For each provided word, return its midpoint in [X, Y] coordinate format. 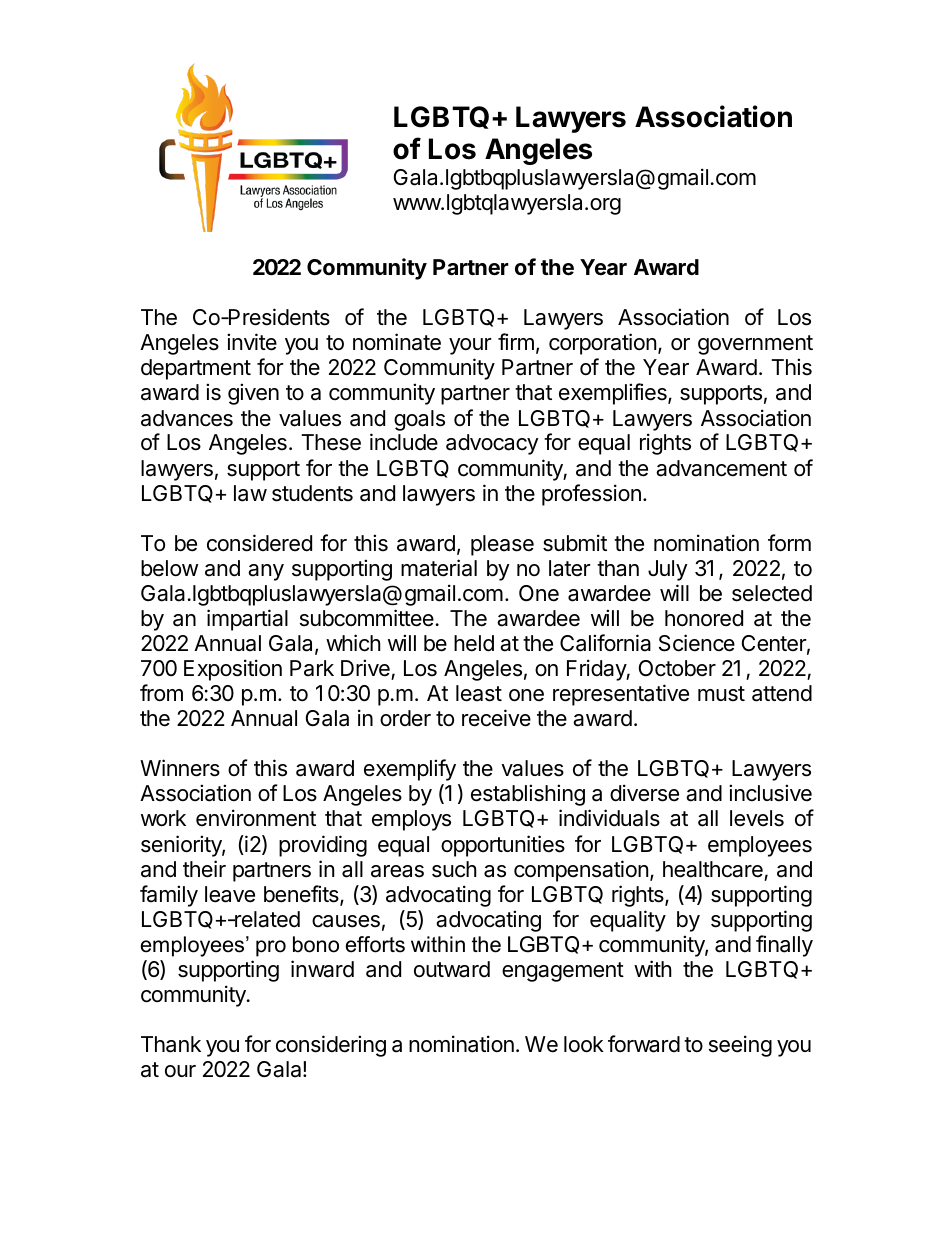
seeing [740, 1046]
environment [256, 818]
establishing [528, 795]
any [266, 572]
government [755, 345]
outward [452, 969]
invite [252, 342]
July [668, 570]
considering [331, 1046]
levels [757, 818]
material [439, 568]
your [470, 346]
